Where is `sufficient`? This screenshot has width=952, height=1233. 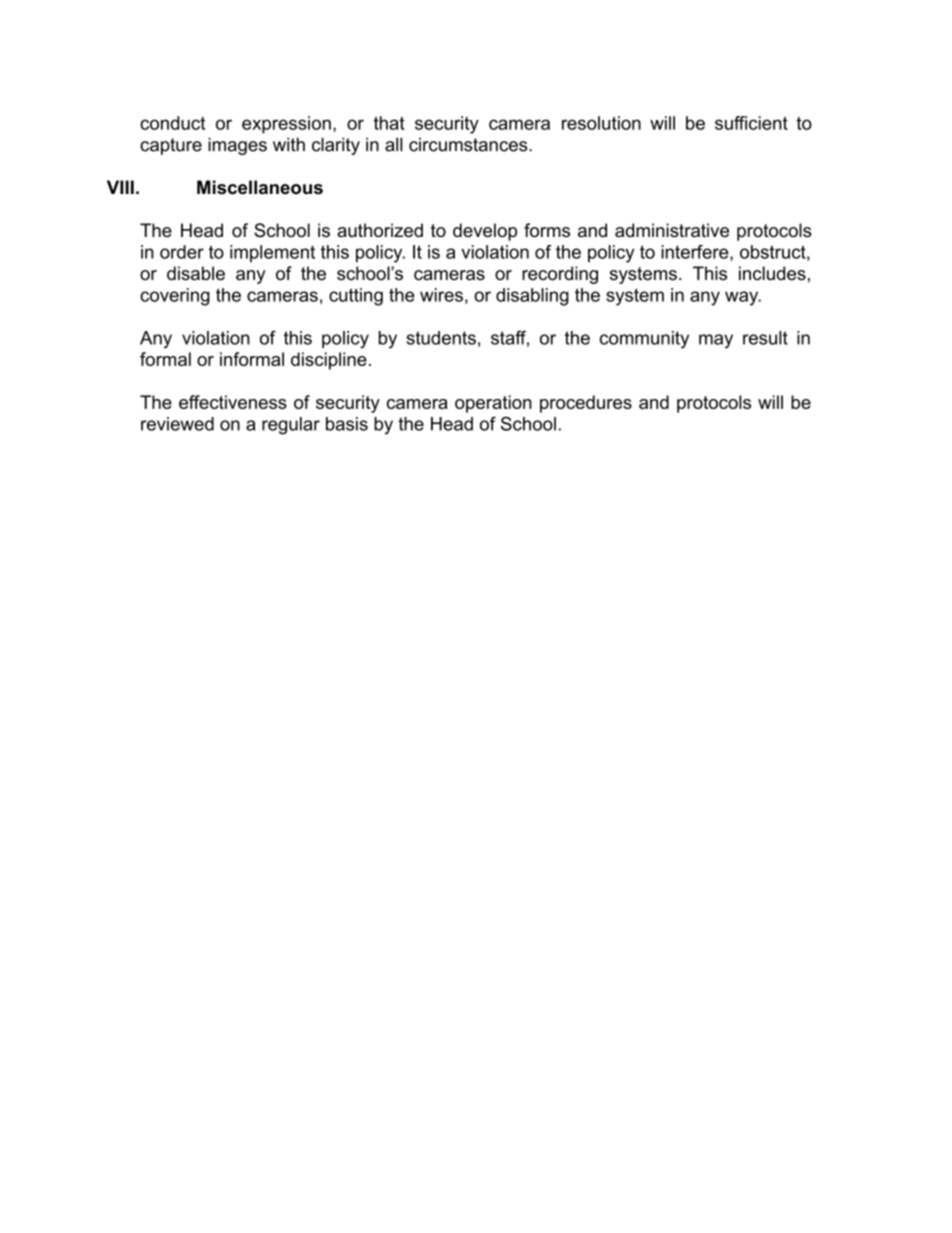
sufficient is located at coordinates (751, 123).
